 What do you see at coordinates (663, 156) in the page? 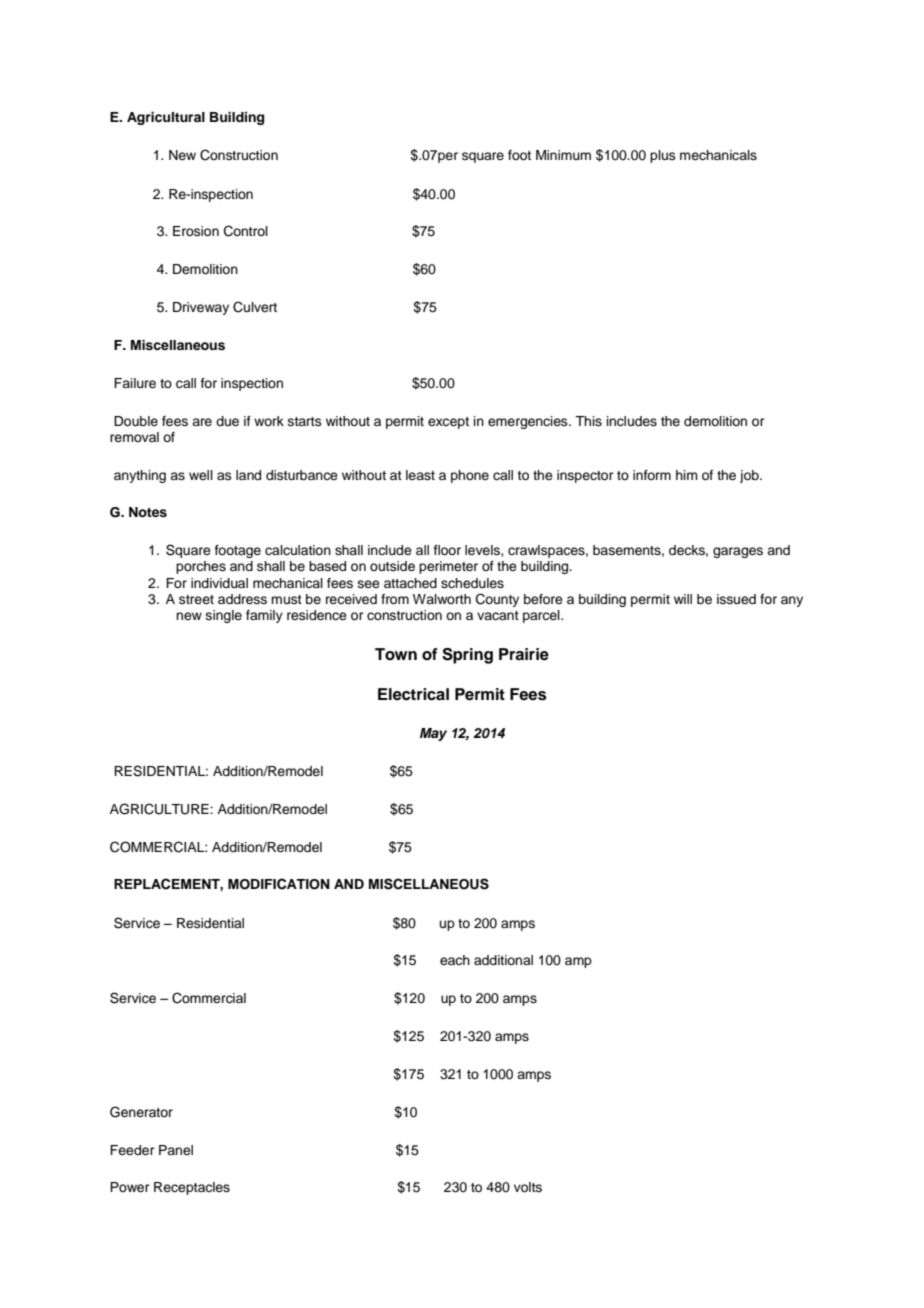
I see `plus` at bounding box center [663, 156].
